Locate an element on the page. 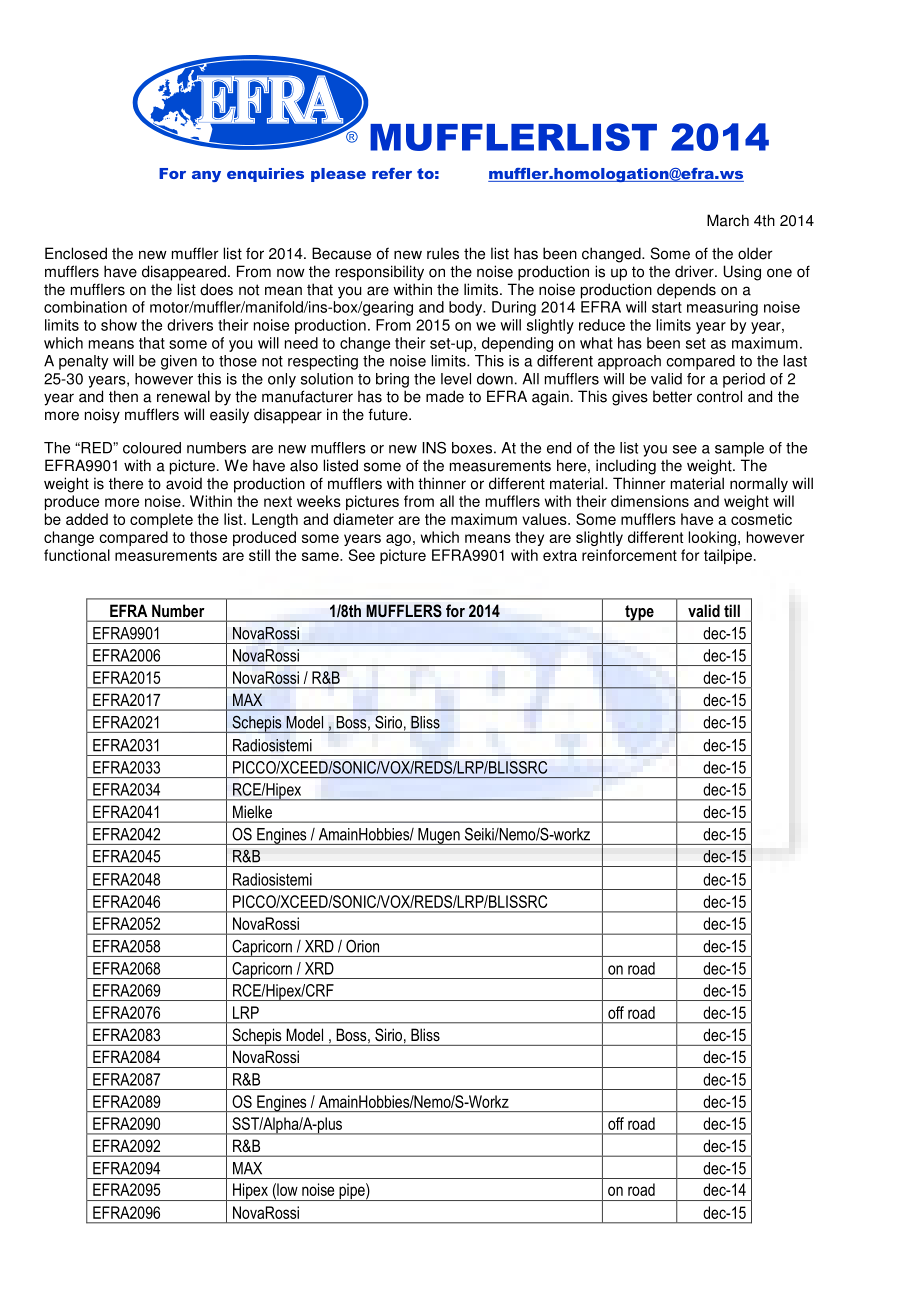 This page has height=1308, width=924. March is located at coordinates (728, 220).
